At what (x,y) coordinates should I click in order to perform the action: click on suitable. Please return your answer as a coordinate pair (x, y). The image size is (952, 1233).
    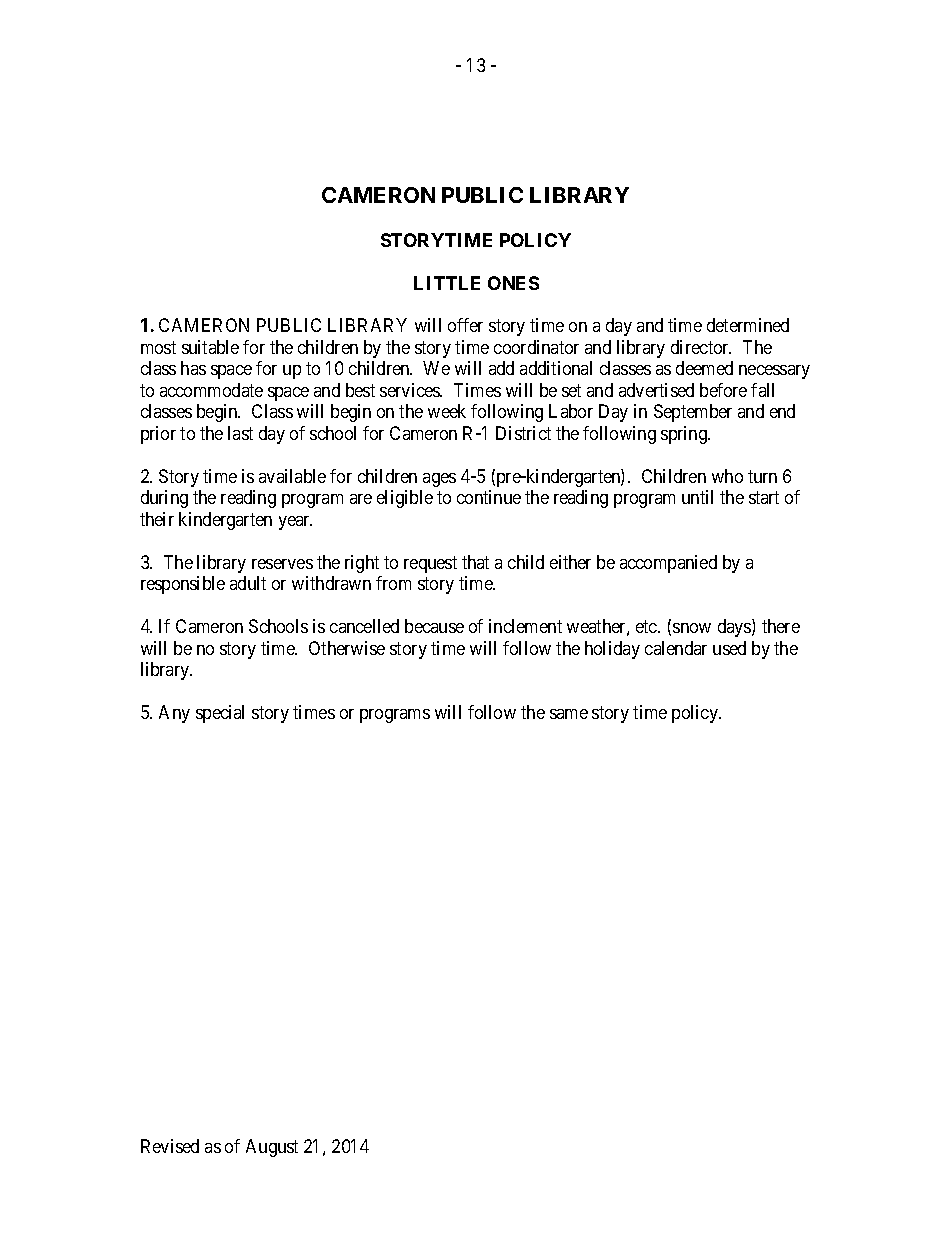
    Looking at the image, I should click on (210, 347).
